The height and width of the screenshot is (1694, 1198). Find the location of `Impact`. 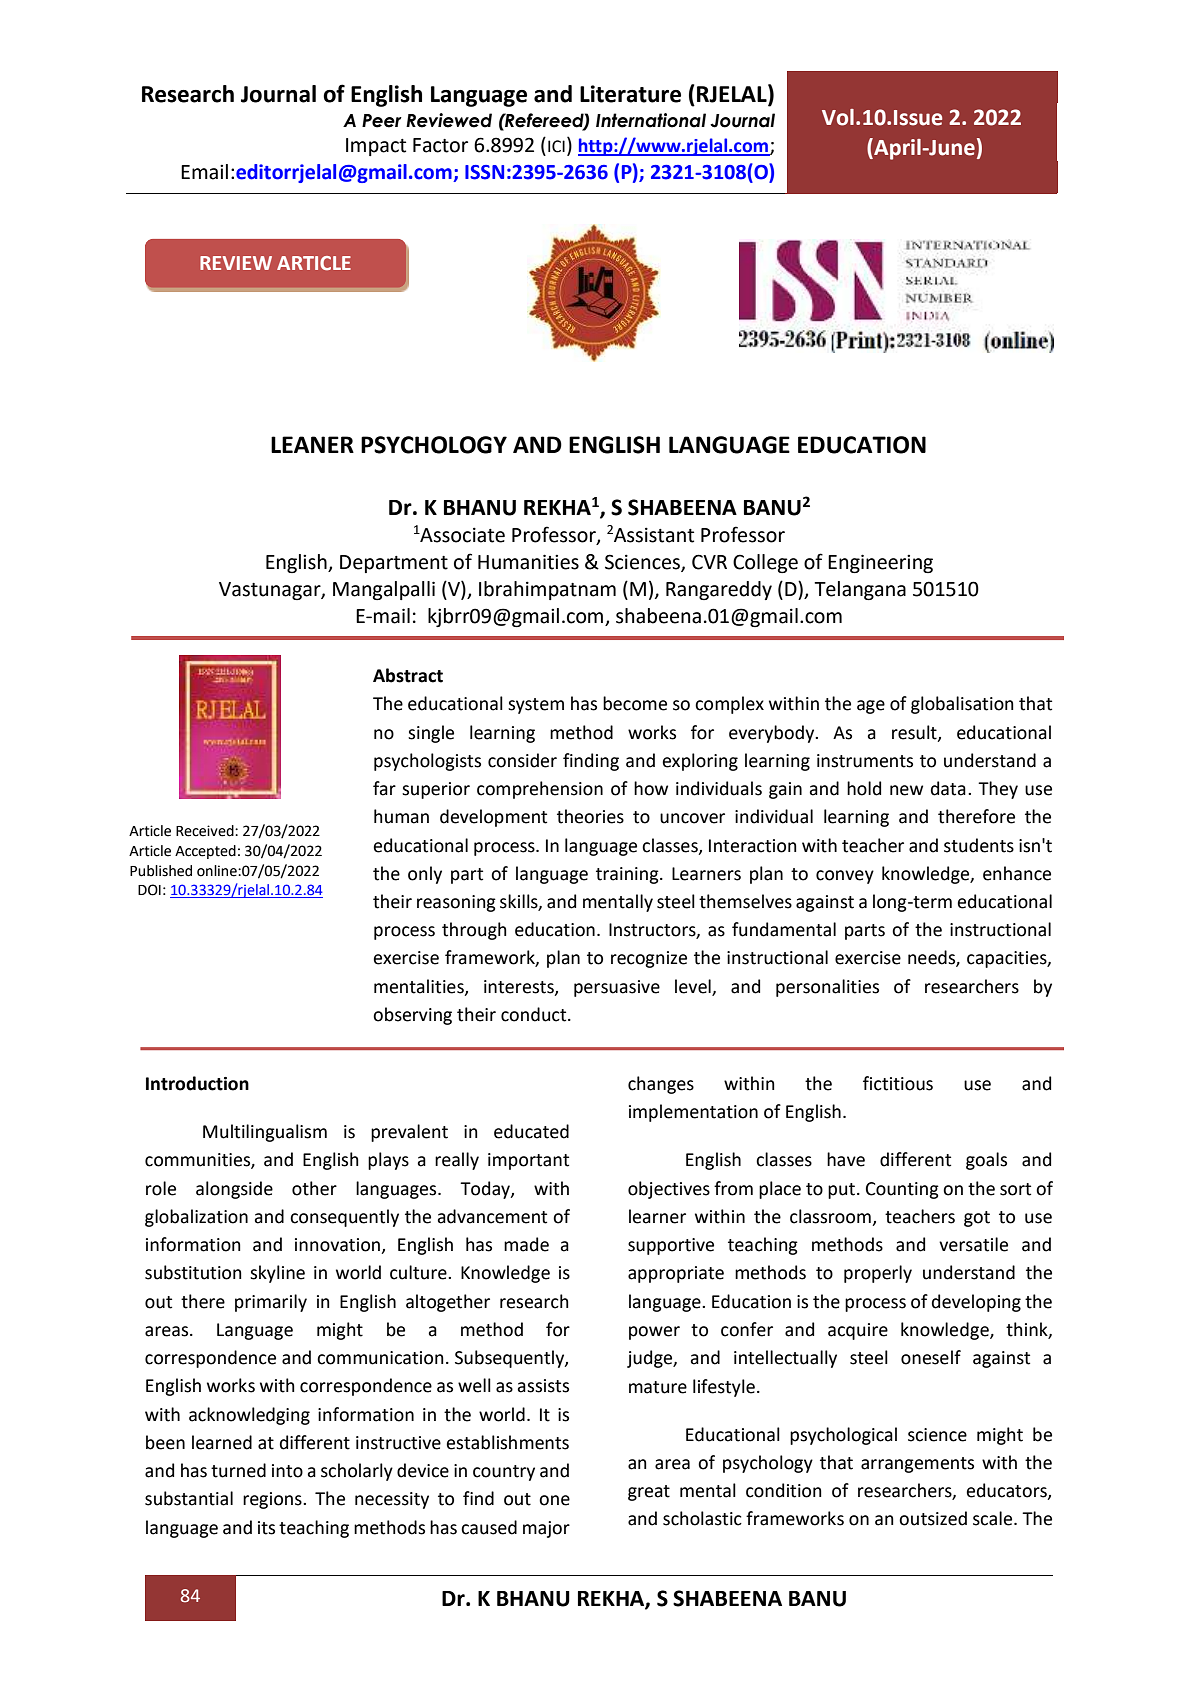

Impact is located at coordinates (376, 147).
